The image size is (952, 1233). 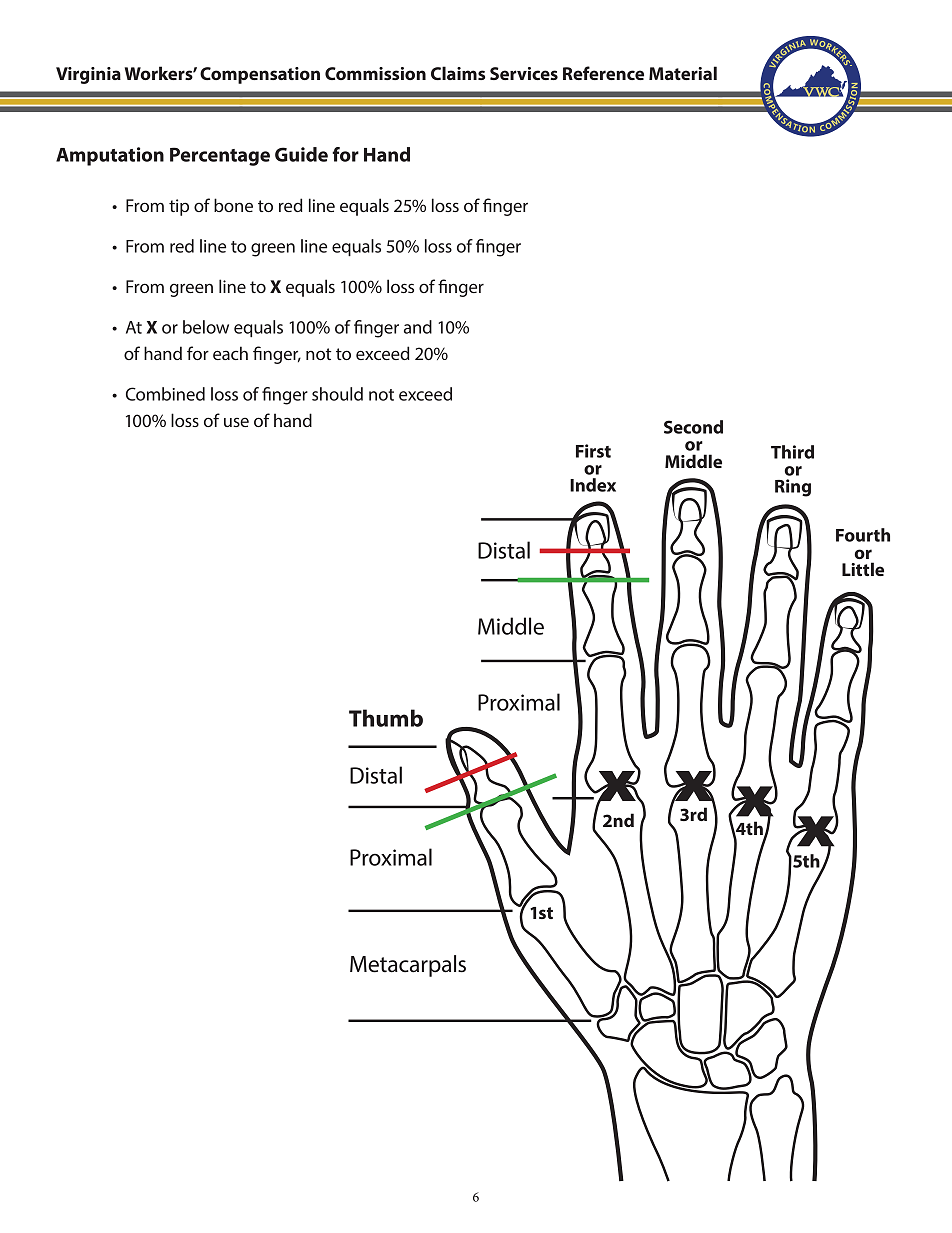 What do you see at coordinates (693, 427) in the screenshot?
I see `Second` at bounding box center [693, 427].
